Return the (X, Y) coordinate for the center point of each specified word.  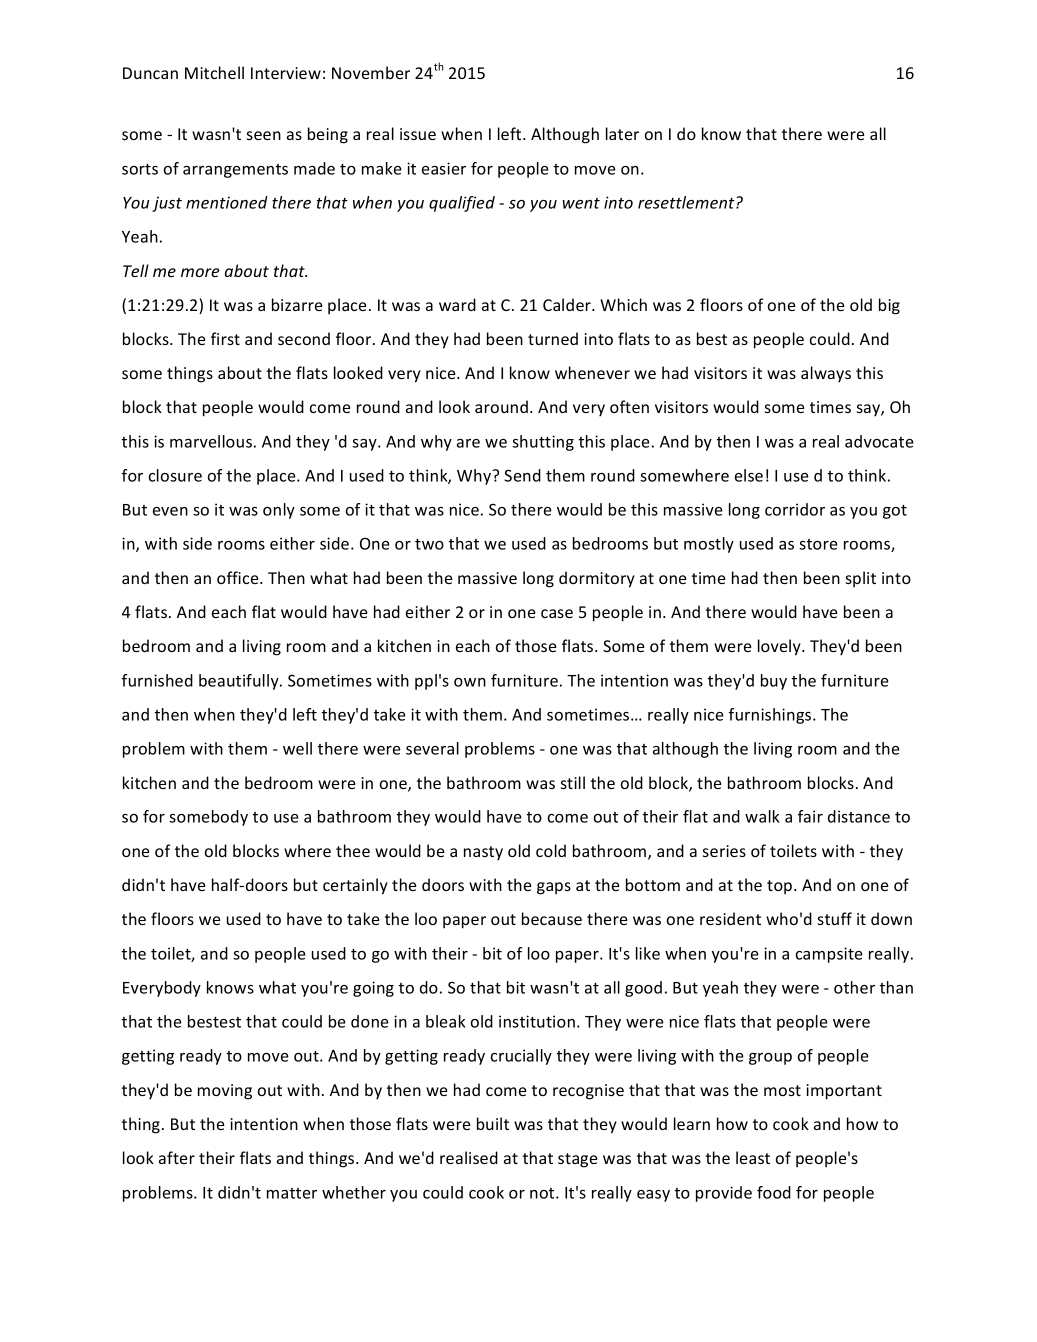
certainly (355, 886)
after (177, 1157)
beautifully (240, 682)
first (225, 338)
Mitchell (214, 72)
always (826, 374)
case (557, 613)
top (781, 887)
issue (418, 134)
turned (553, 338)
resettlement (687, 202)
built (493, 1123)
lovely (780, 647)
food (774, 1192)
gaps (554, 888)
